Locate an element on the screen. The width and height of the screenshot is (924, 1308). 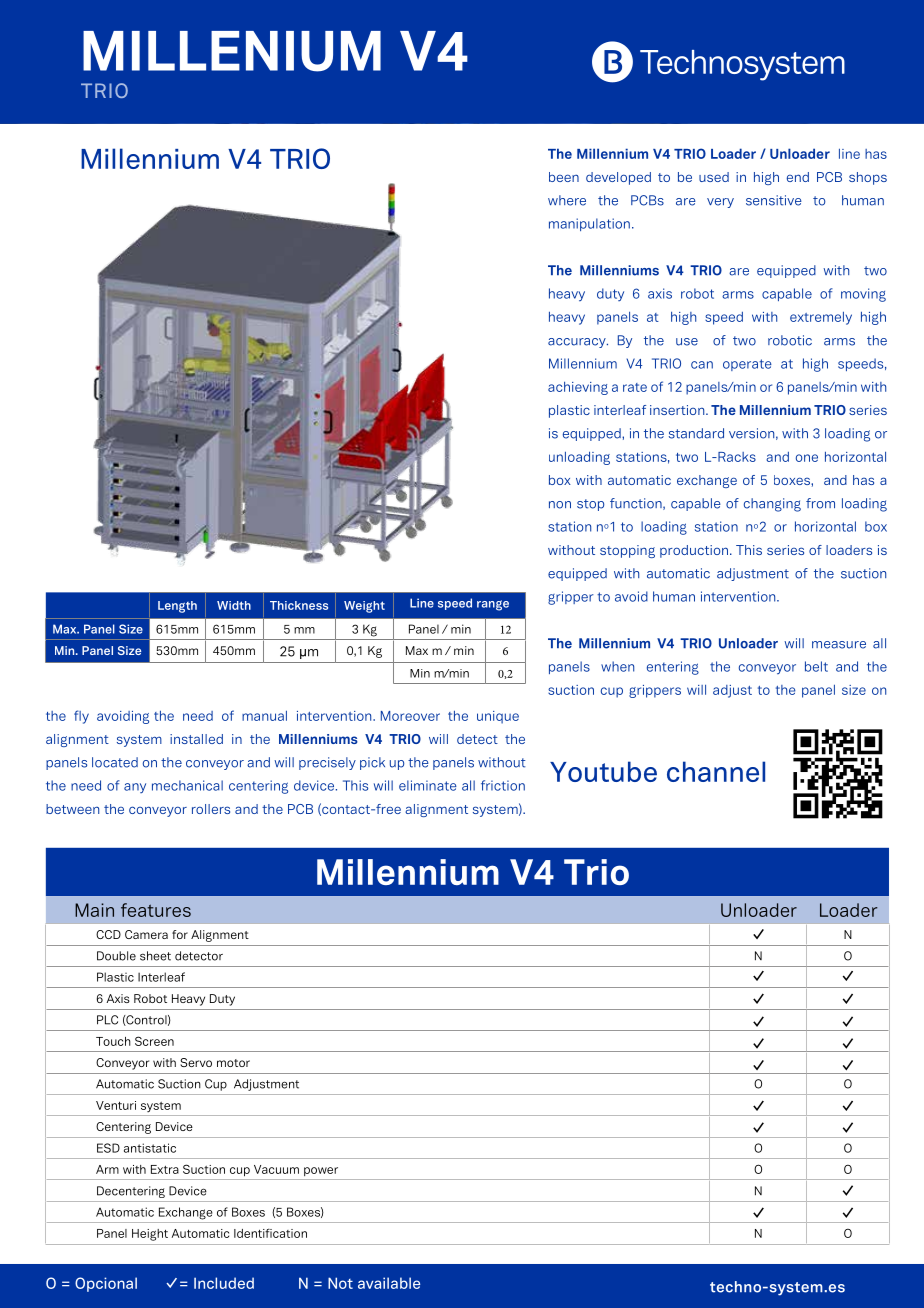
channel is located at coordinates (716, 771).
